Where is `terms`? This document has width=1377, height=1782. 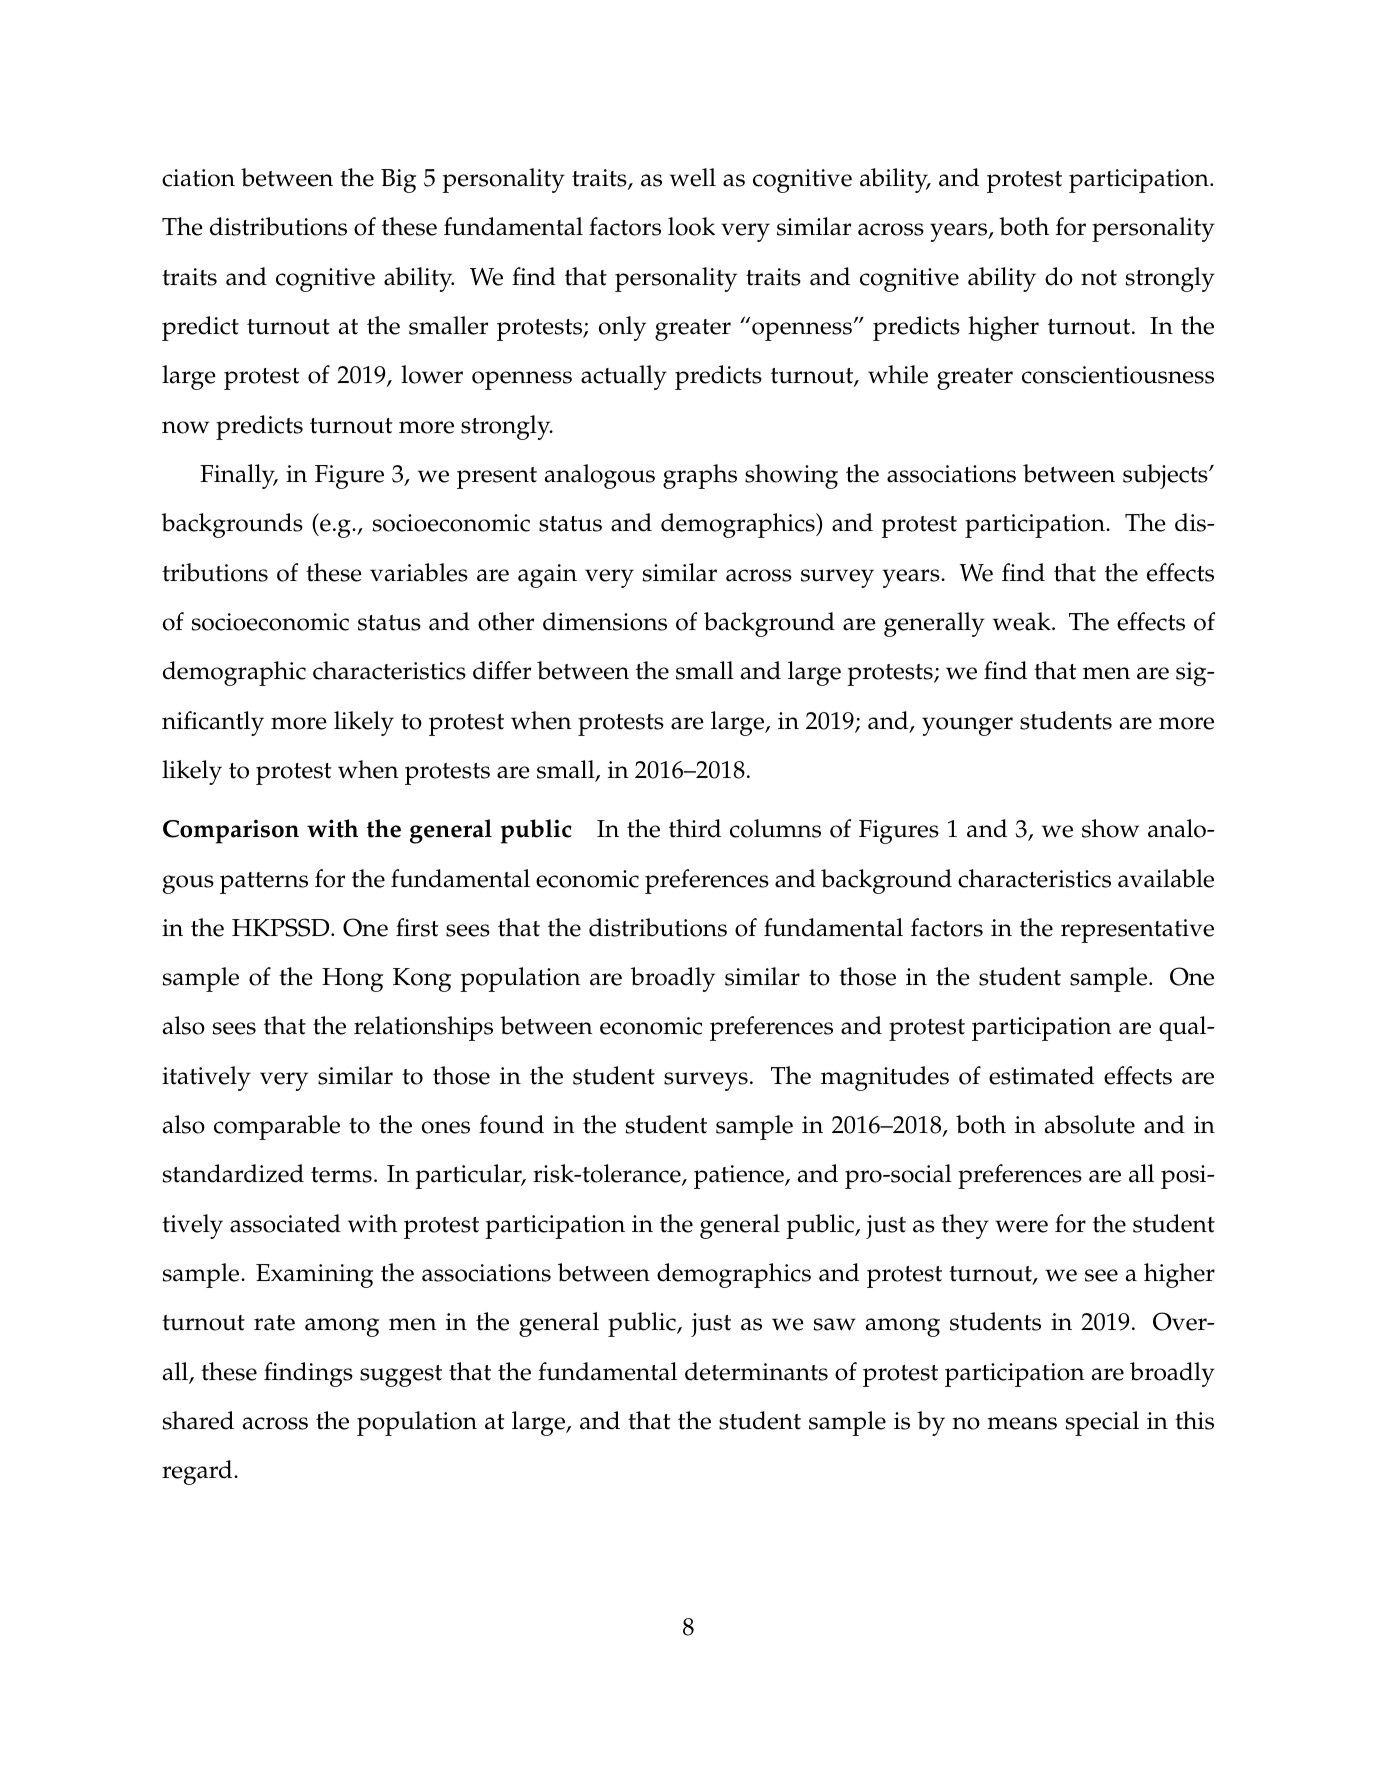 terms is located at coordinates (341, 1175).
